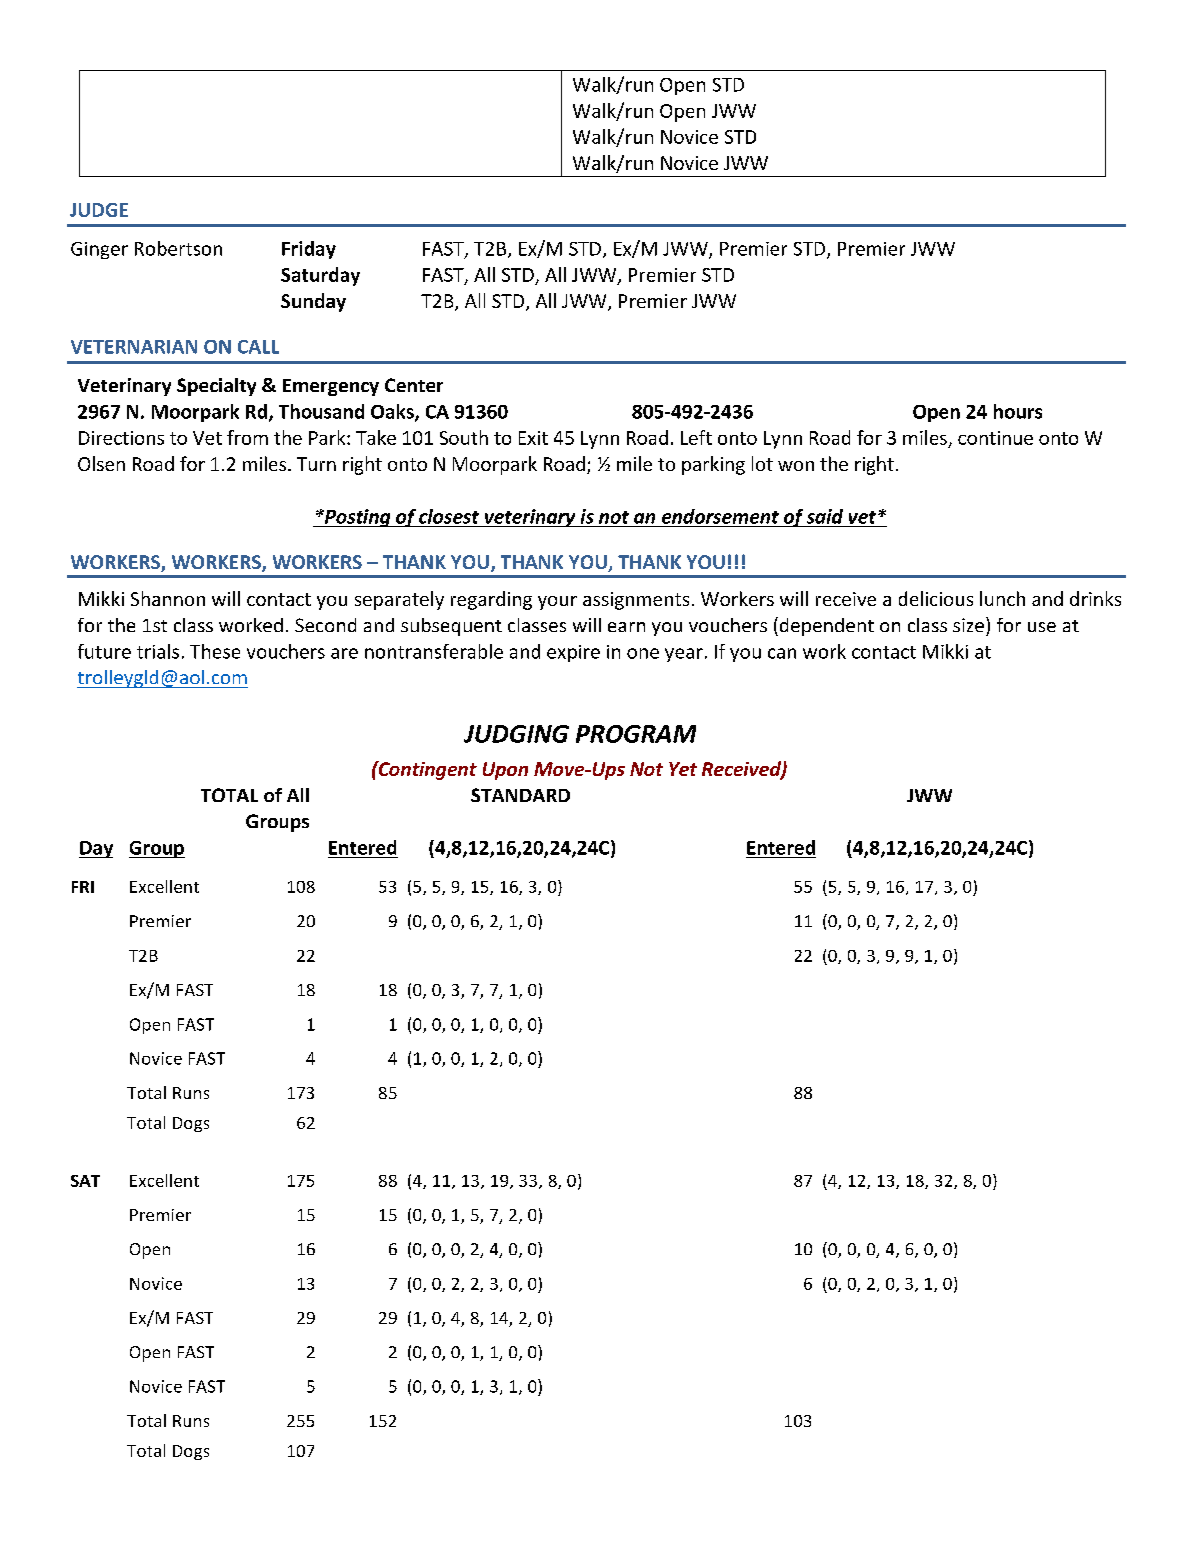 Image resolution: width=1193 pixels, height=1544 pixels. What do you see at coordinates (215, 651) in the screenshot?
I see `These` at bounding box center [215, 651].
